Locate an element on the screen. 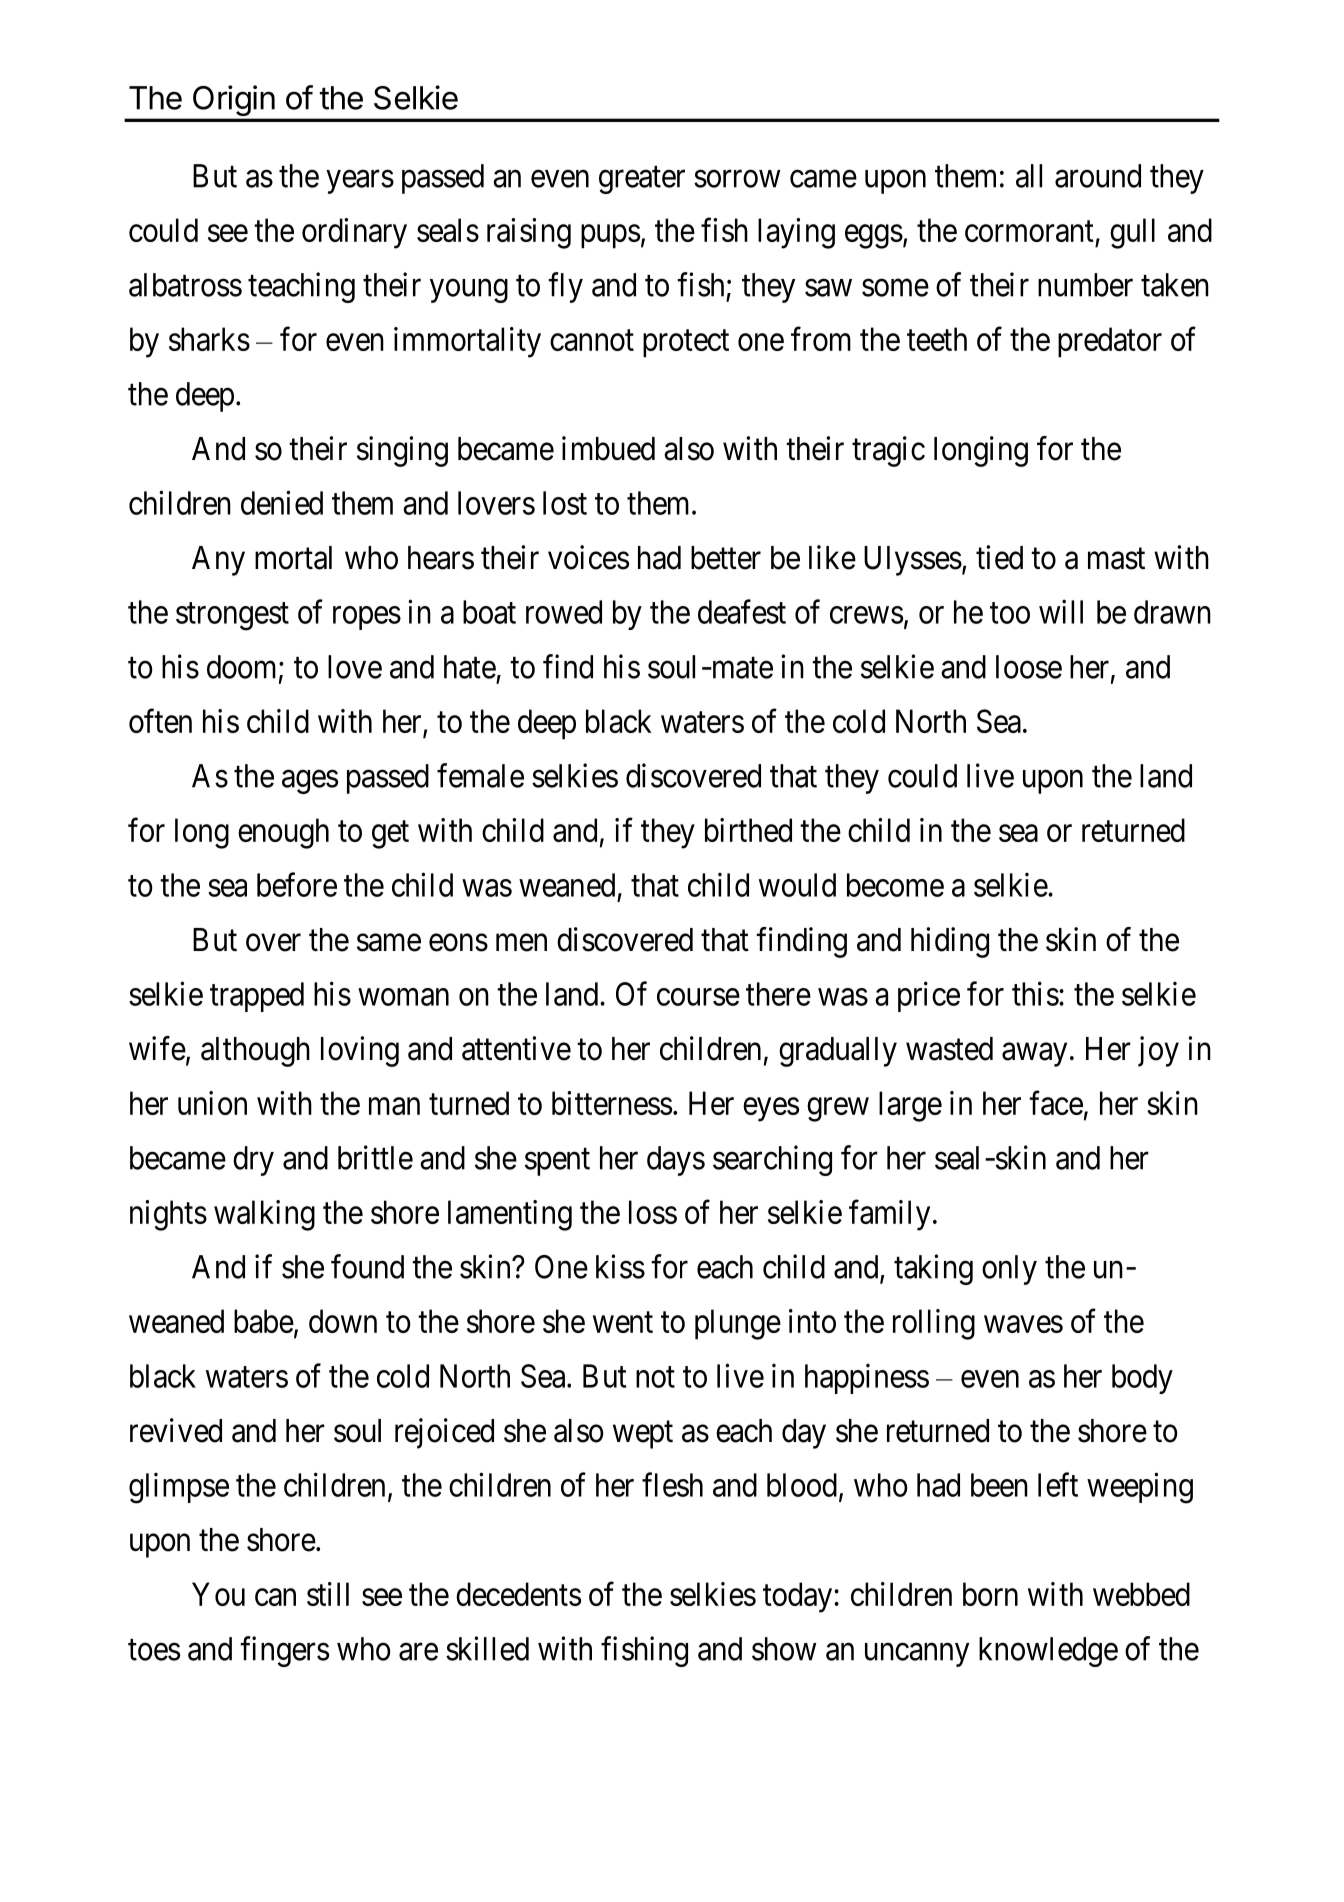  tied is located at coordinates (999, 557).
